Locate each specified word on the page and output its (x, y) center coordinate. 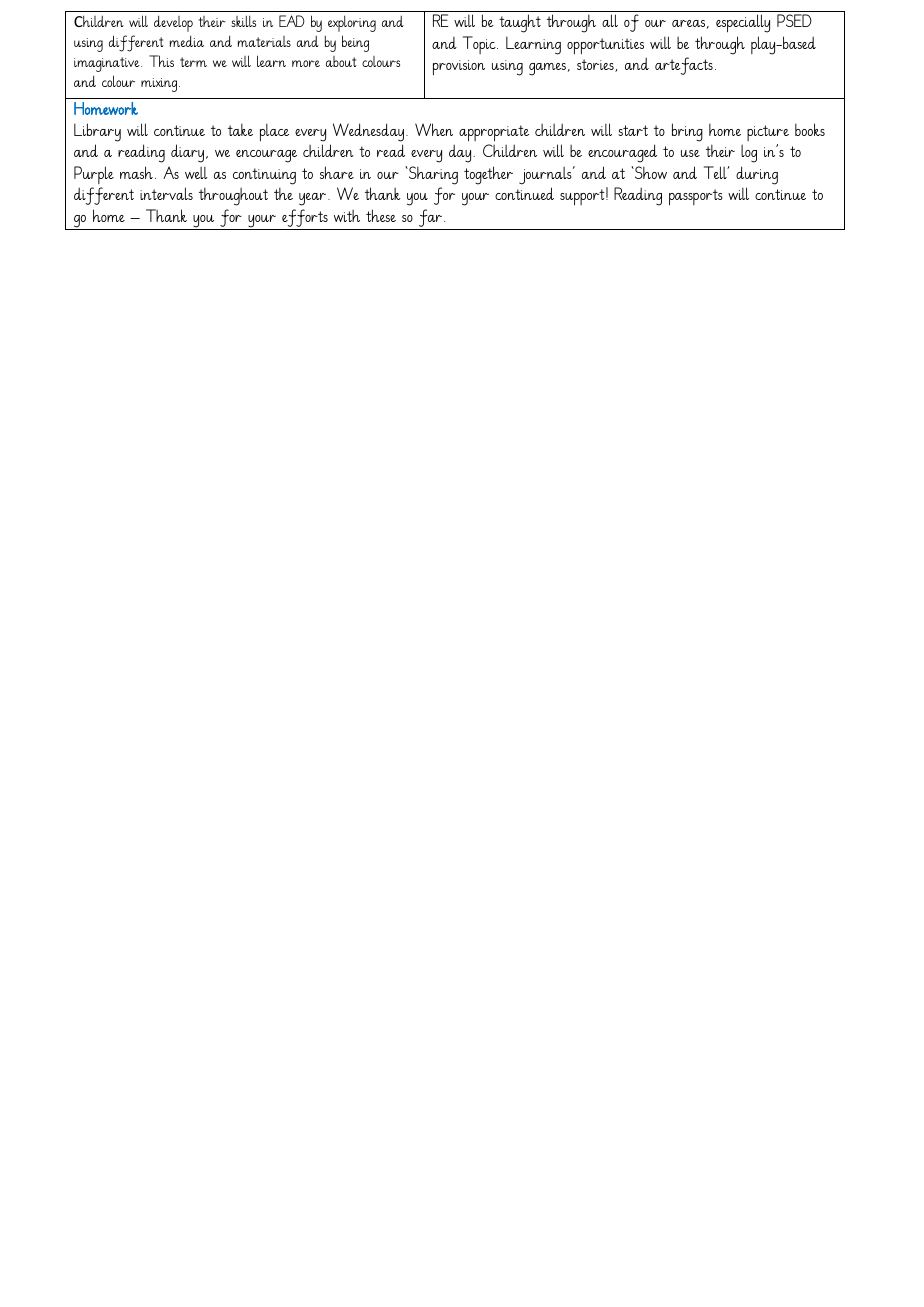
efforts (305, 219)
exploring (352, 23)
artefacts (684, 66)
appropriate (494, 133)
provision (459, 68)
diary (189, 153)
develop (173, 23)
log (749, 154)
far (431, 219)
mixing (160, 85)
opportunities (605, 46)
